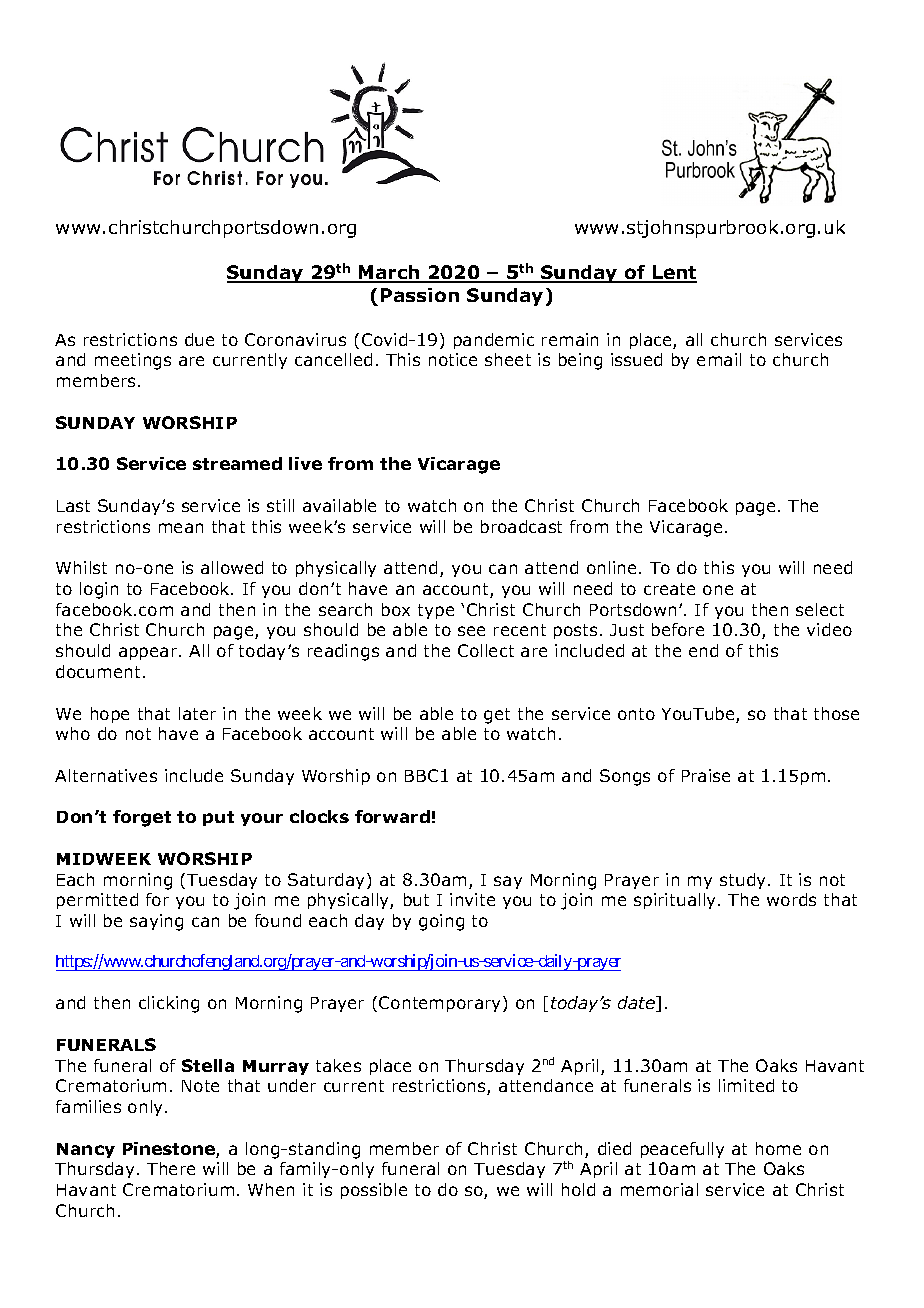 The width and height of the document is (924, 1308). I want to click on login, so click(99, 590).
